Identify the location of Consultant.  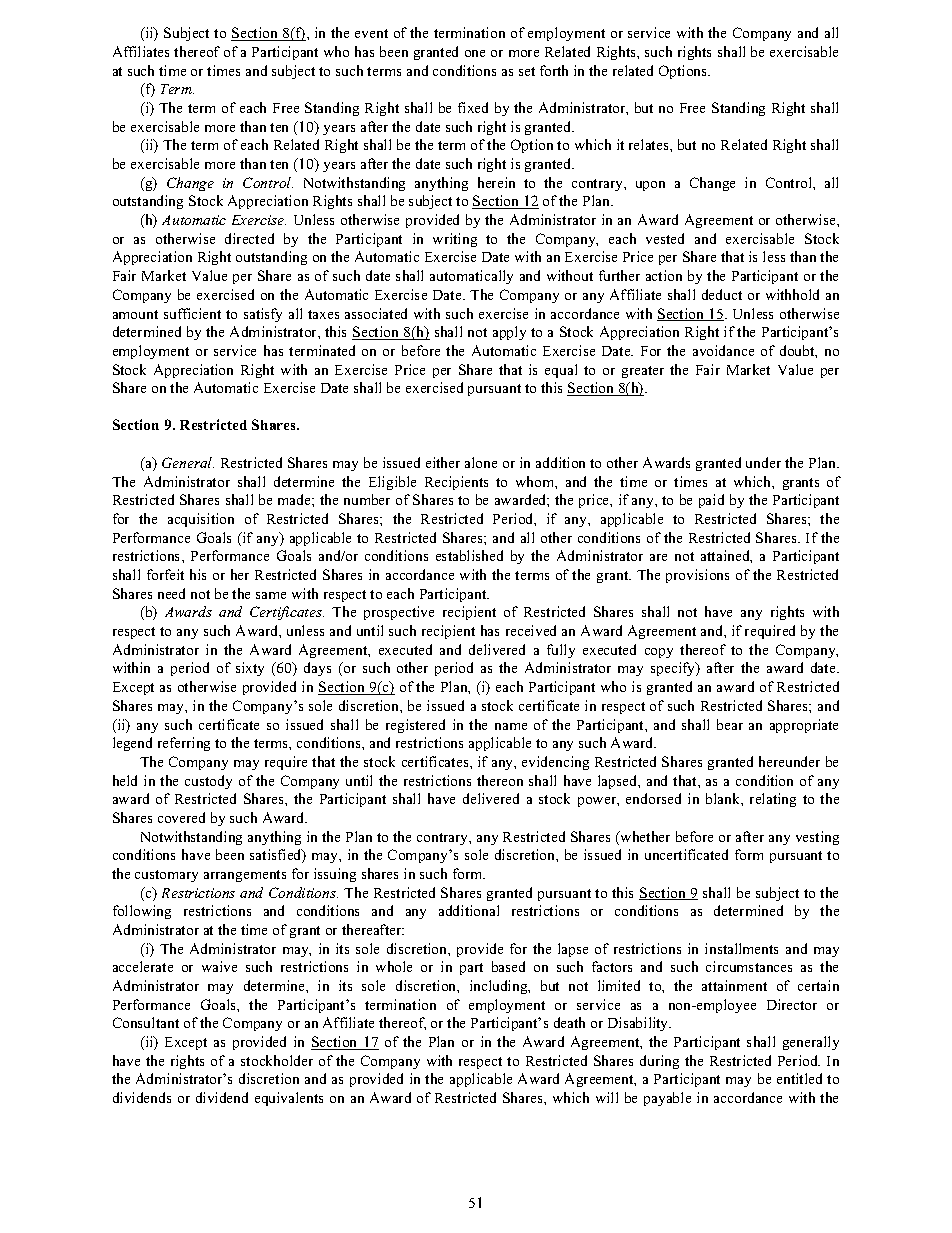
(146, 1022).
